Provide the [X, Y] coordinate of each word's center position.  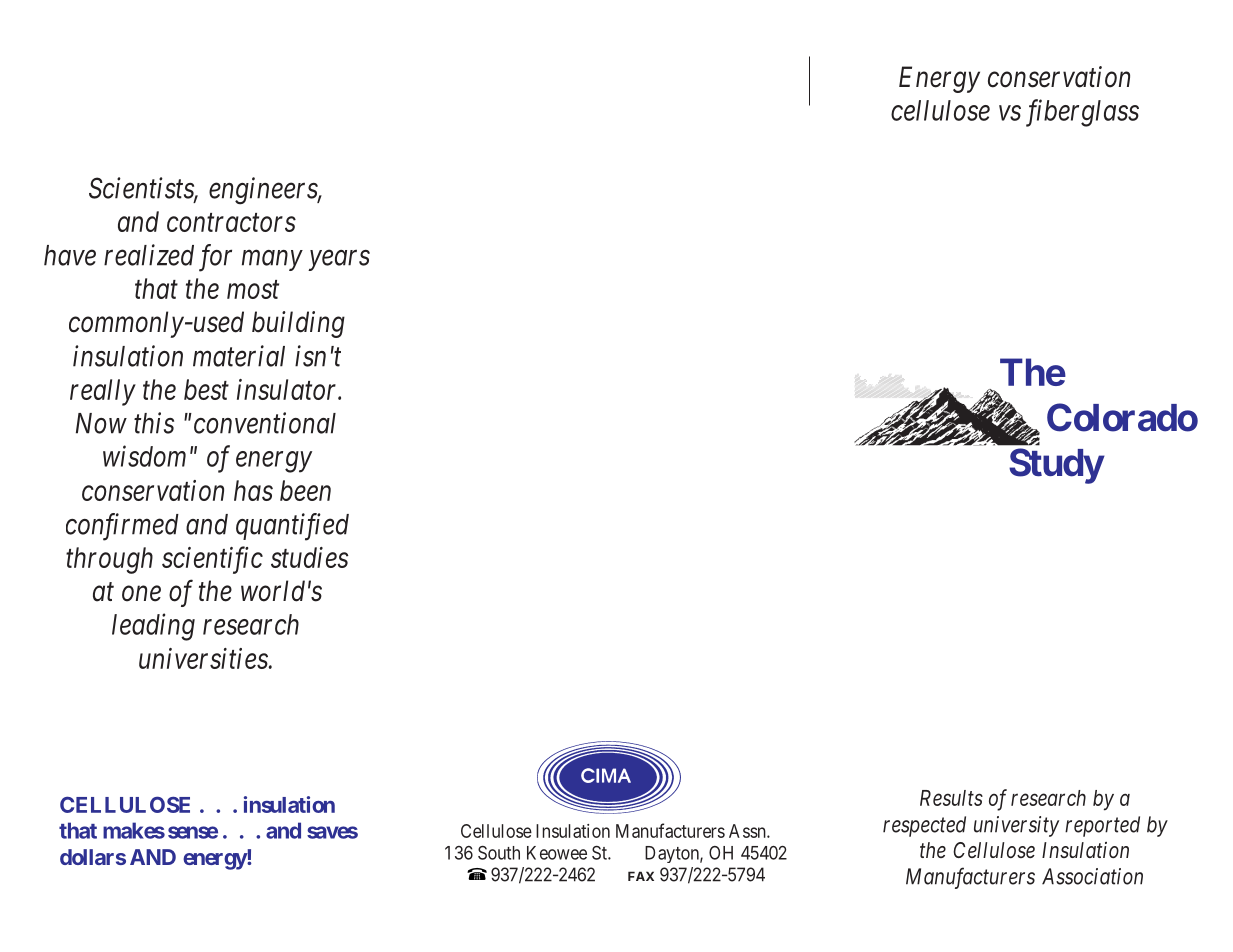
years [339, 260]
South [499, 853]
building [298, 324]
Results [951, 798]
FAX [641, 876]
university [1016, 826]
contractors [231, 223]
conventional [263, 423]
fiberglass [1082, 113]
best [206, 389]
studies [310, 557]
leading [153, 627]
